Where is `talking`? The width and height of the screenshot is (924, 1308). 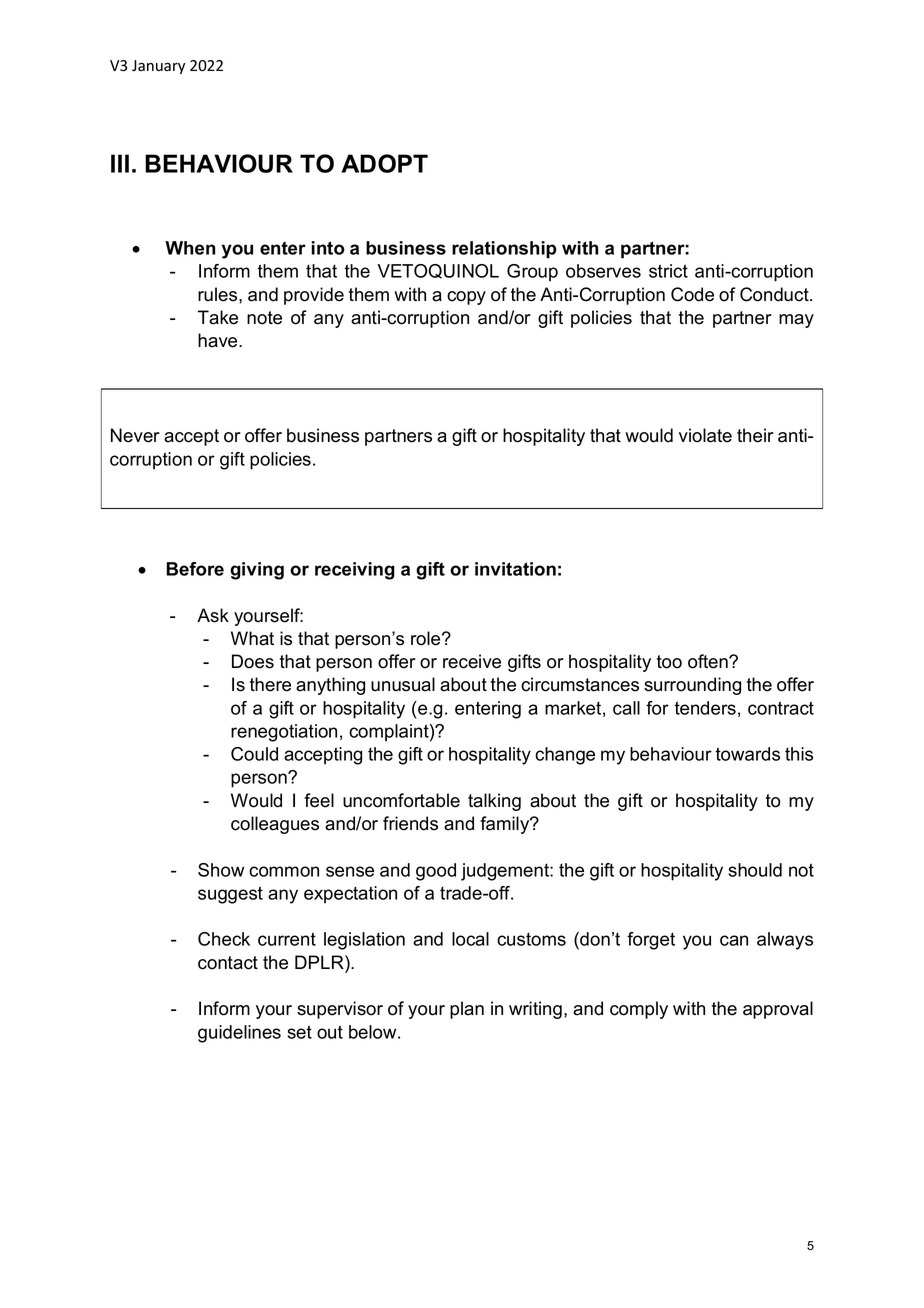 talking is located at coordinates (494, 802).
